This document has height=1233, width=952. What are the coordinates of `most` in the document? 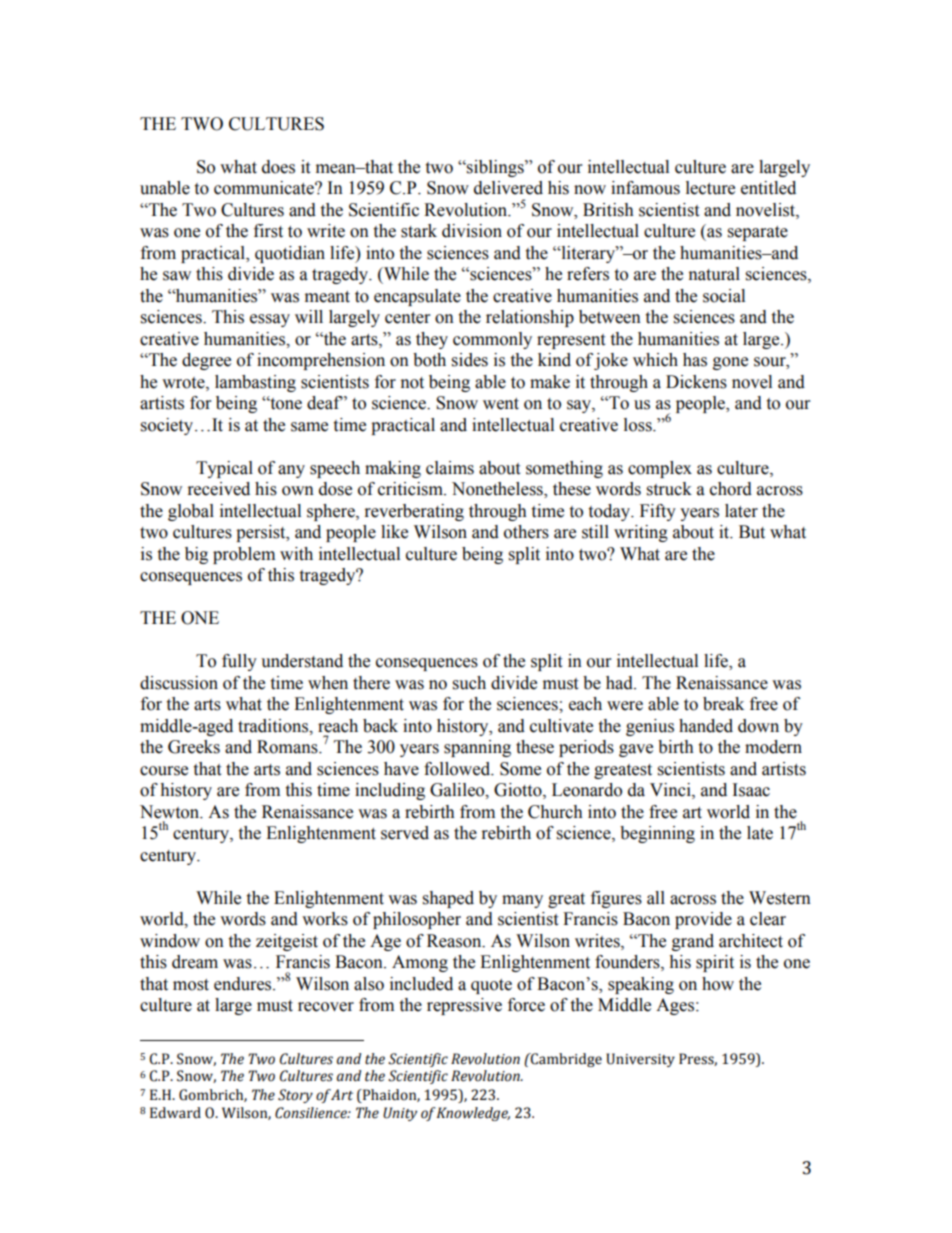 It's located at (191, 985).
